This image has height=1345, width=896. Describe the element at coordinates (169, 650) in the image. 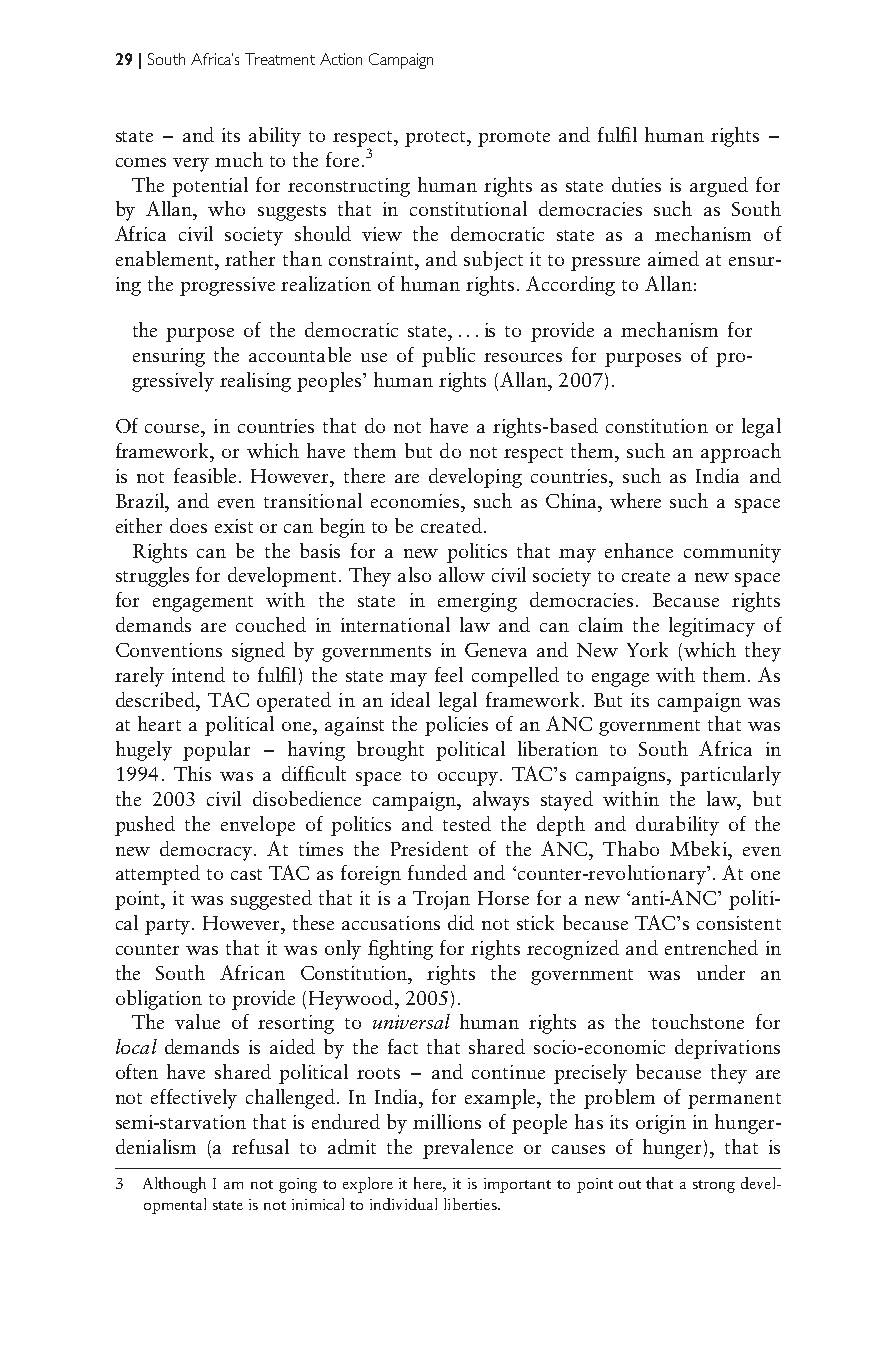

I see `Conventions` at that location.
